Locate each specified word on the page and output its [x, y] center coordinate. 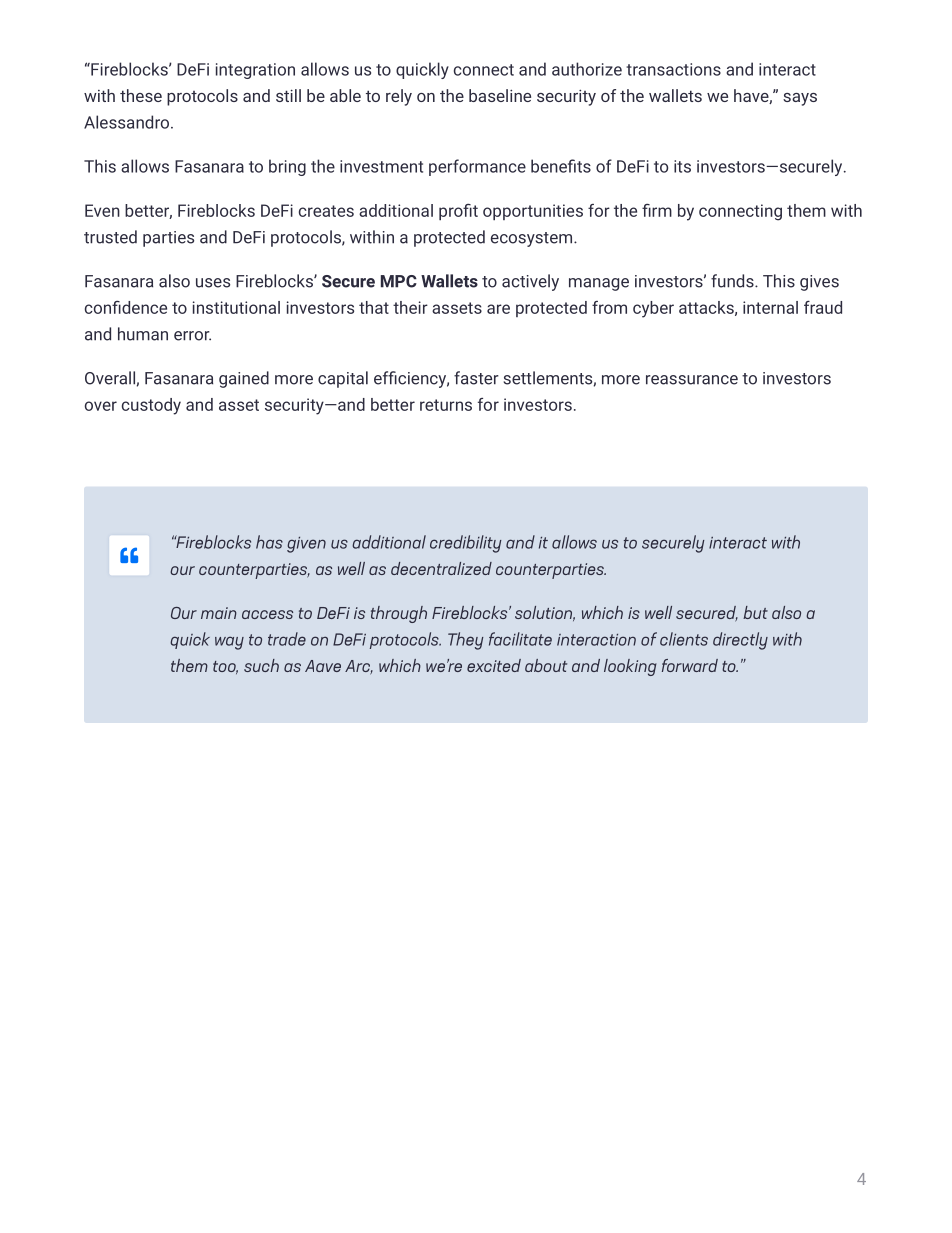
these [141, 95]
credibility [466, 544]
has [269, 542]
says [800, 99]
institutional [236, 307]
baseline [500, 95]
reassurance [692, 380]
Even [102, 210]
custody [151, 406]
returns [446, 405]
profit [458, 212]
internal [770, 307]
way [229, 643]
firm [657, 210]
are [498, 309]
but [755, 612]
